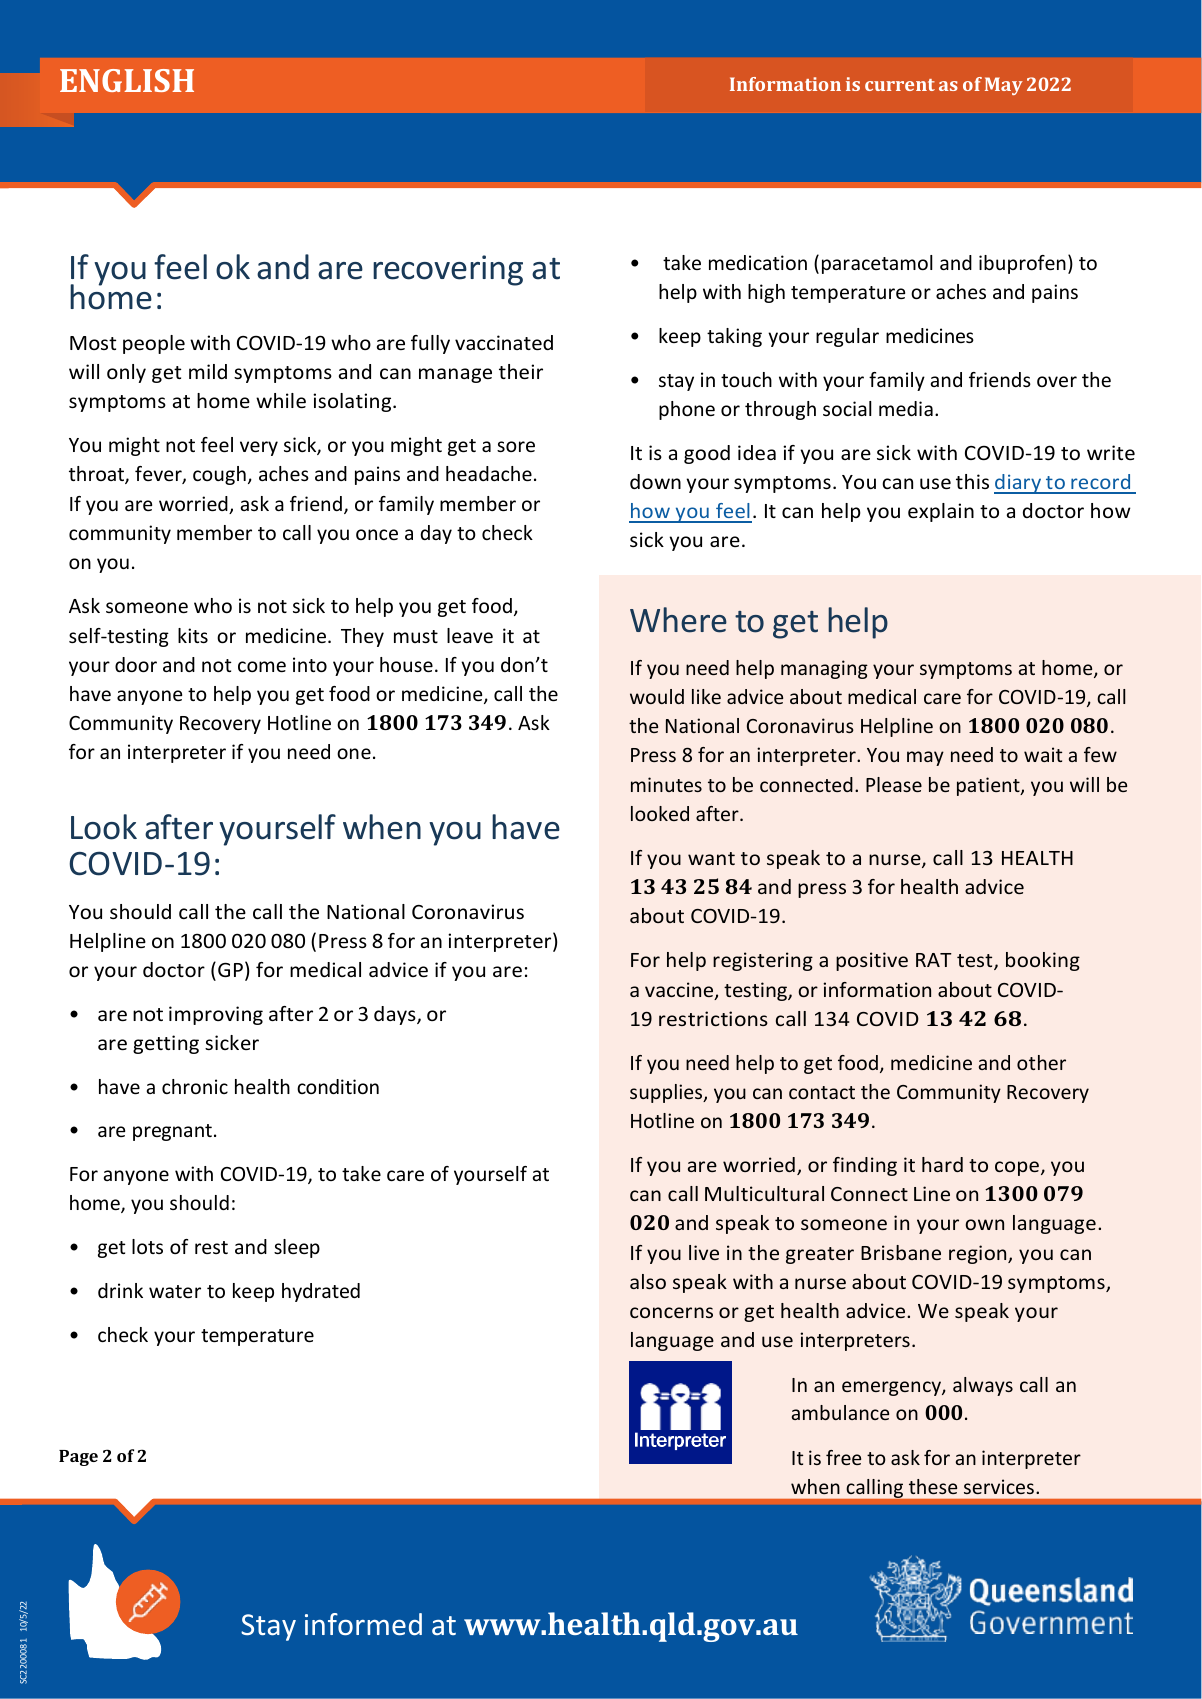  I want to click on medication, so click(758, 262).
